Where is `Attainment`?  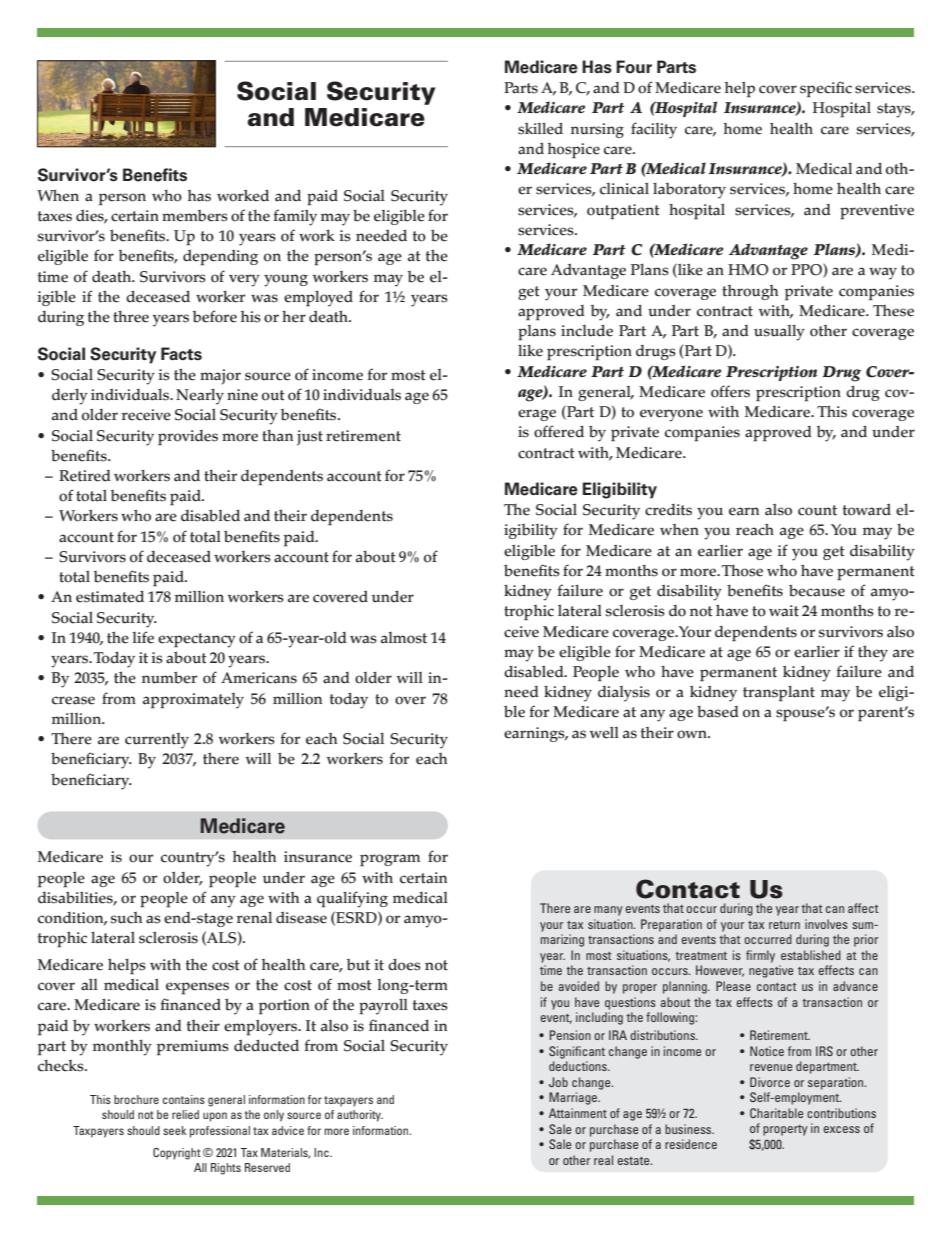 Attainment is located at coordinates (578, 1113).
